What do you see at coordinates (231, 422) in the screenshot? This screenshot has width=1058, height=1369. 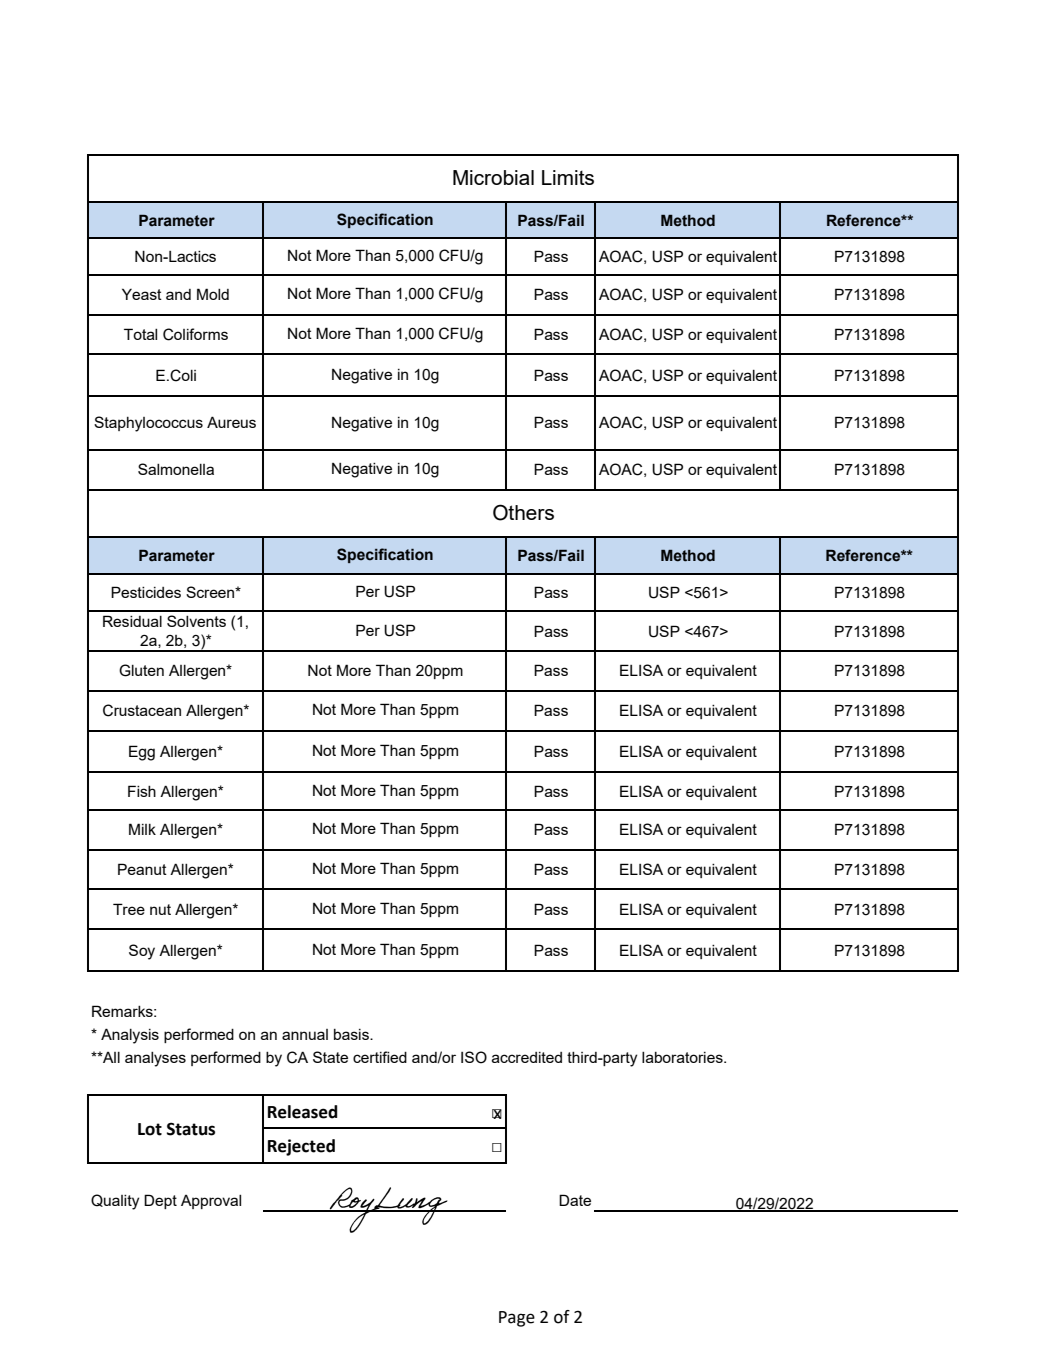 I see `Aureus` at bounding box center [231, 422].
